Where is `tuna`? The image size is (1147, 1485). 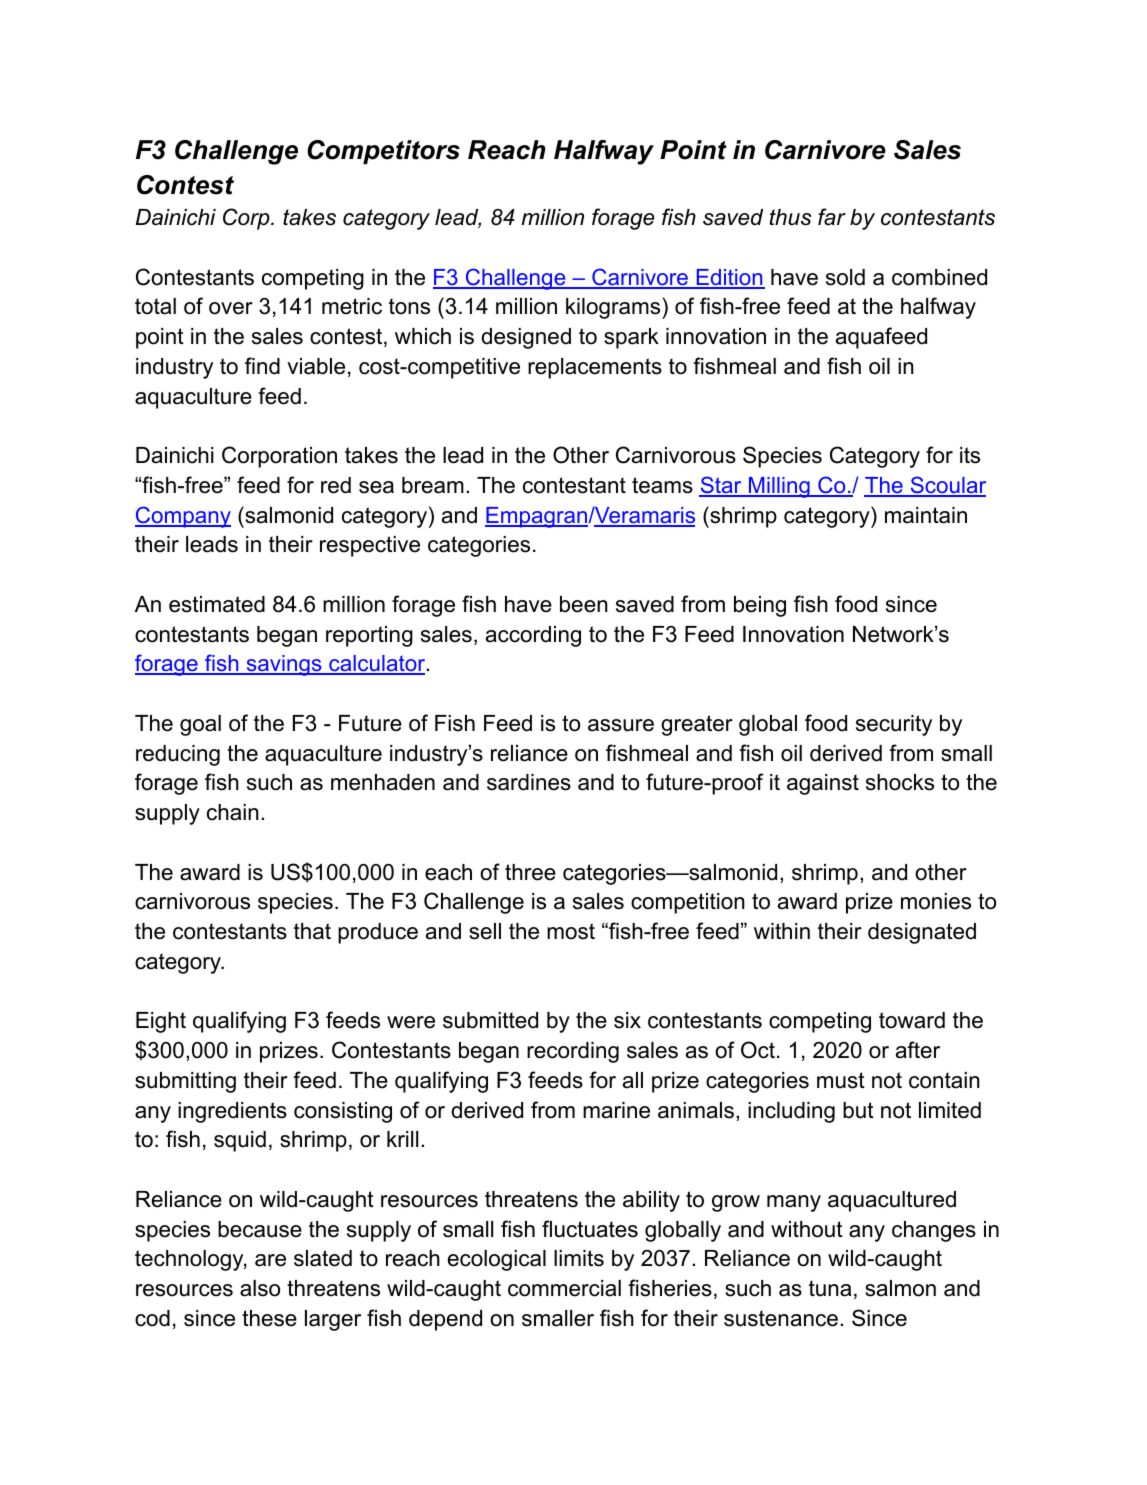 tuna is located at coordinates (830, 1288).
